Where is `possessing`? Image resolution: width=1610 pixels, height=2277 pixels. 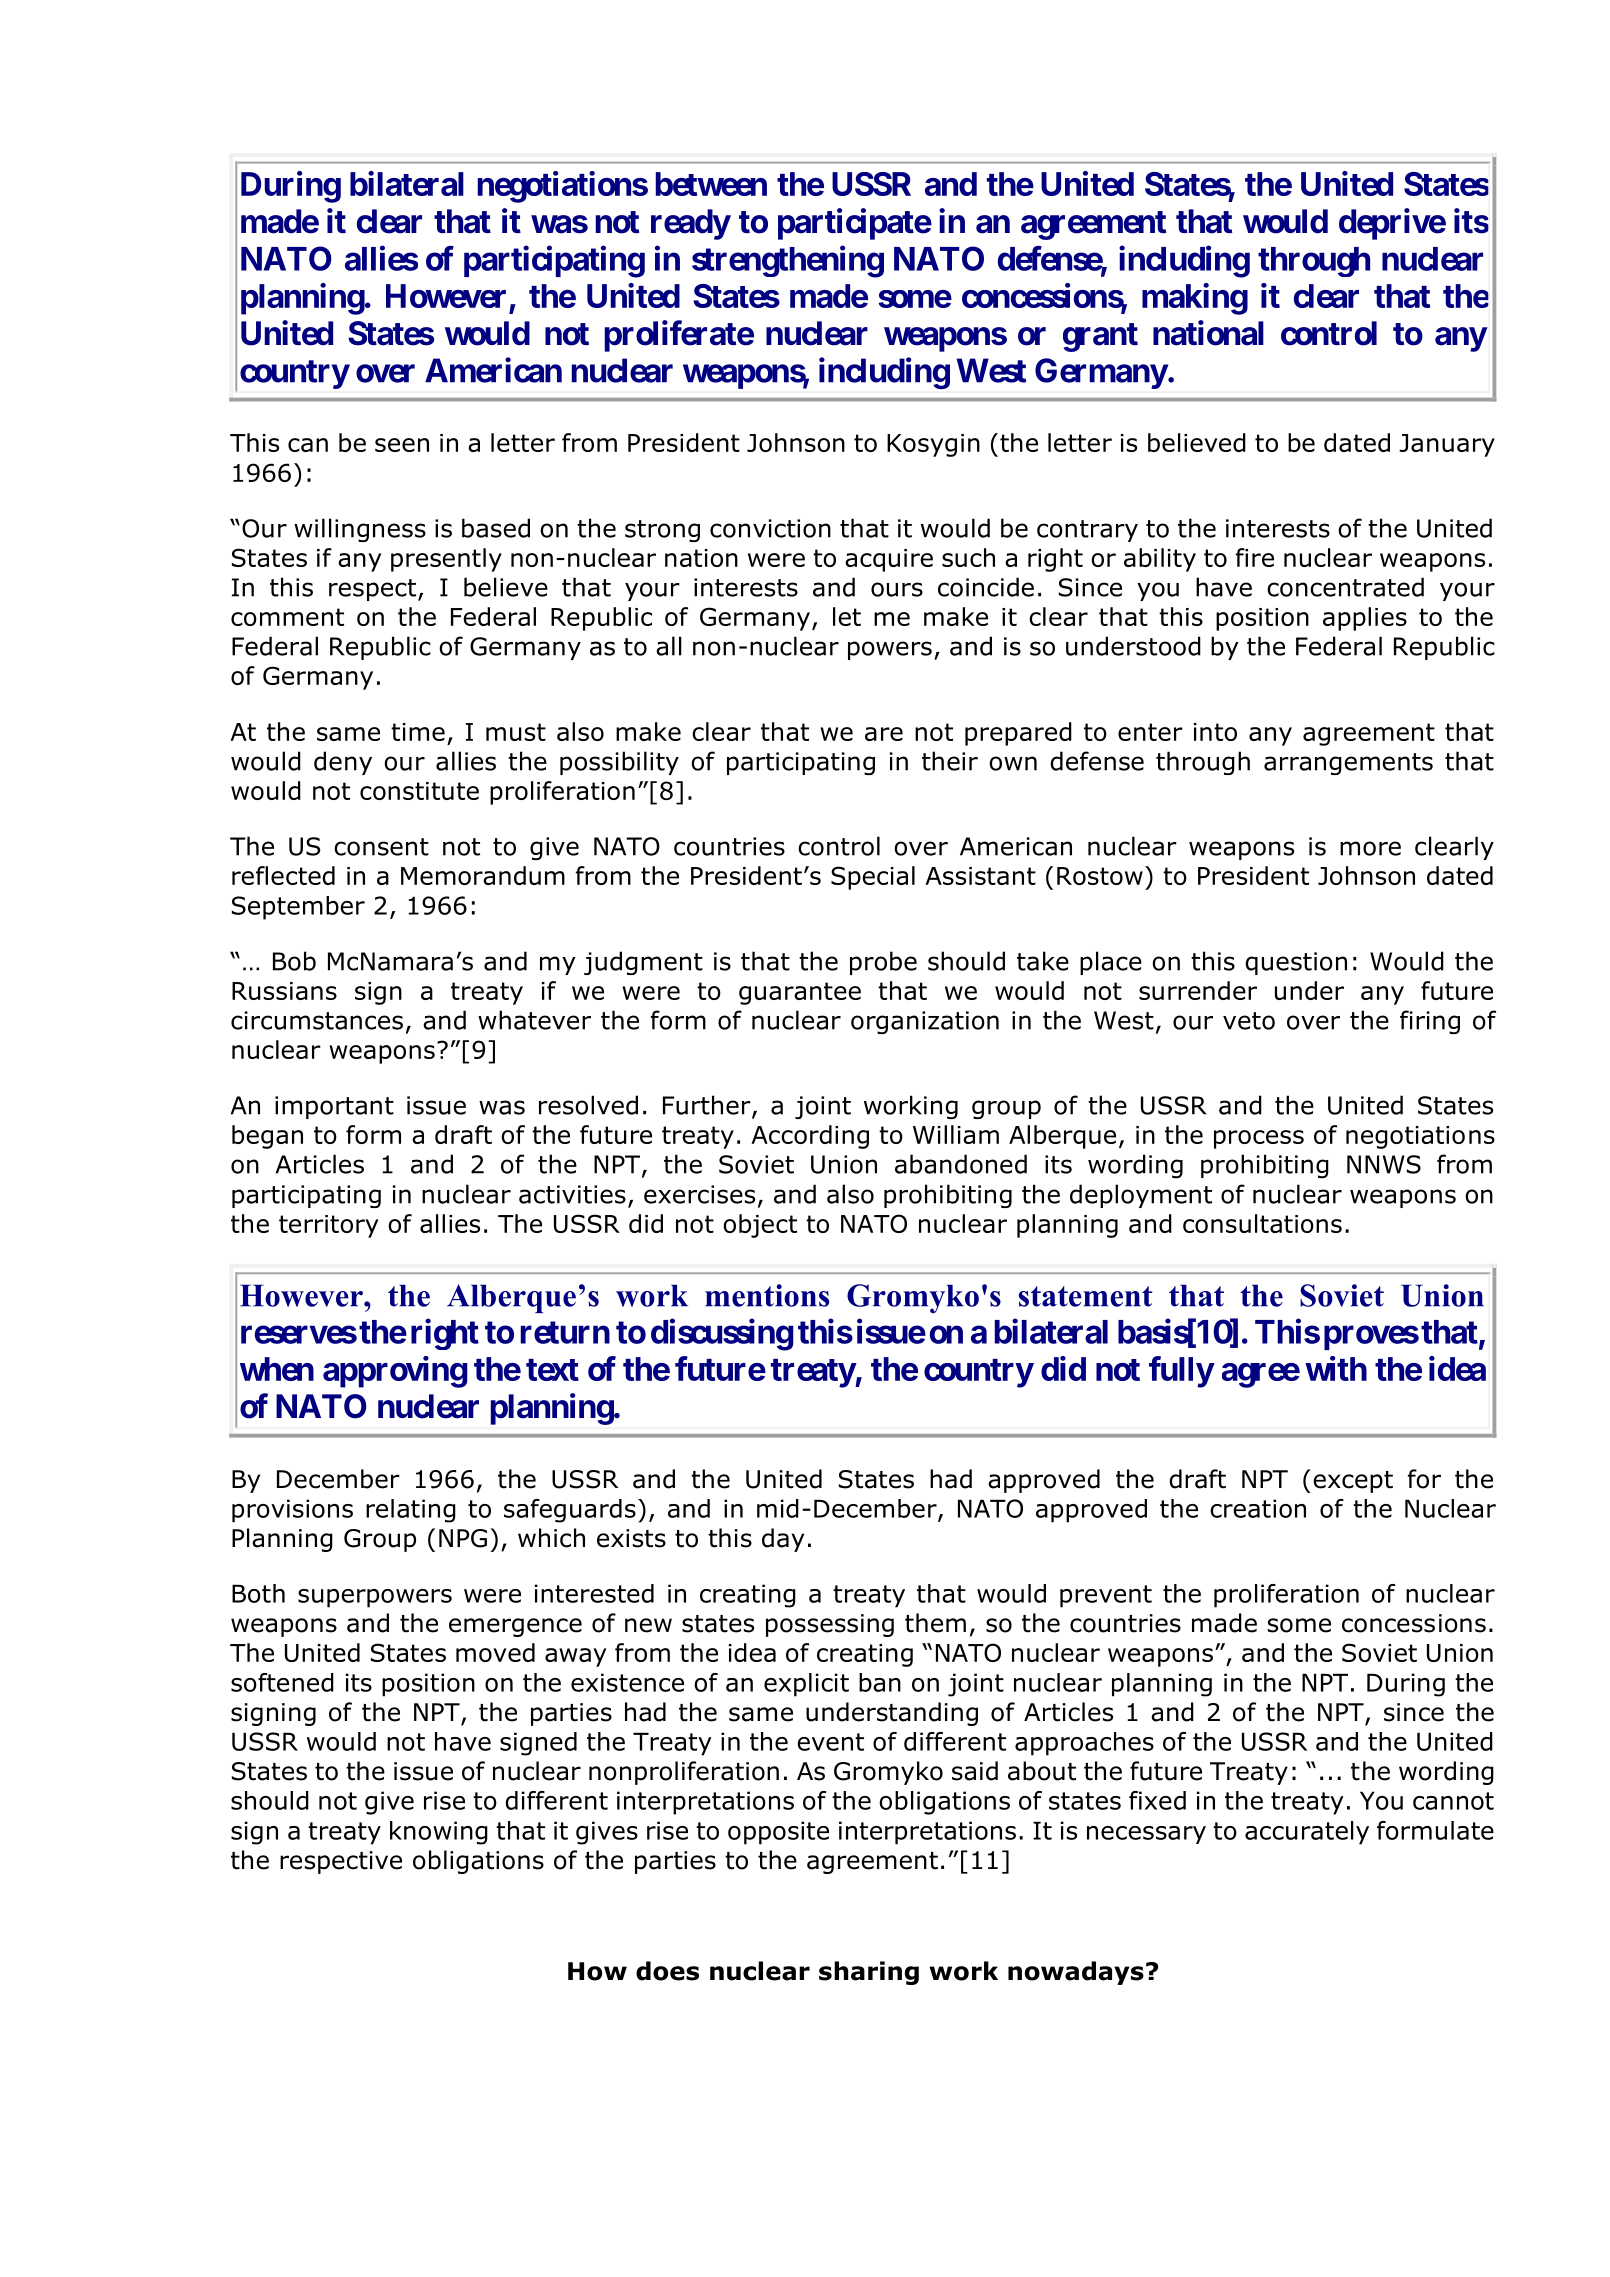 possessing is located at coordinates (830, 1625).
